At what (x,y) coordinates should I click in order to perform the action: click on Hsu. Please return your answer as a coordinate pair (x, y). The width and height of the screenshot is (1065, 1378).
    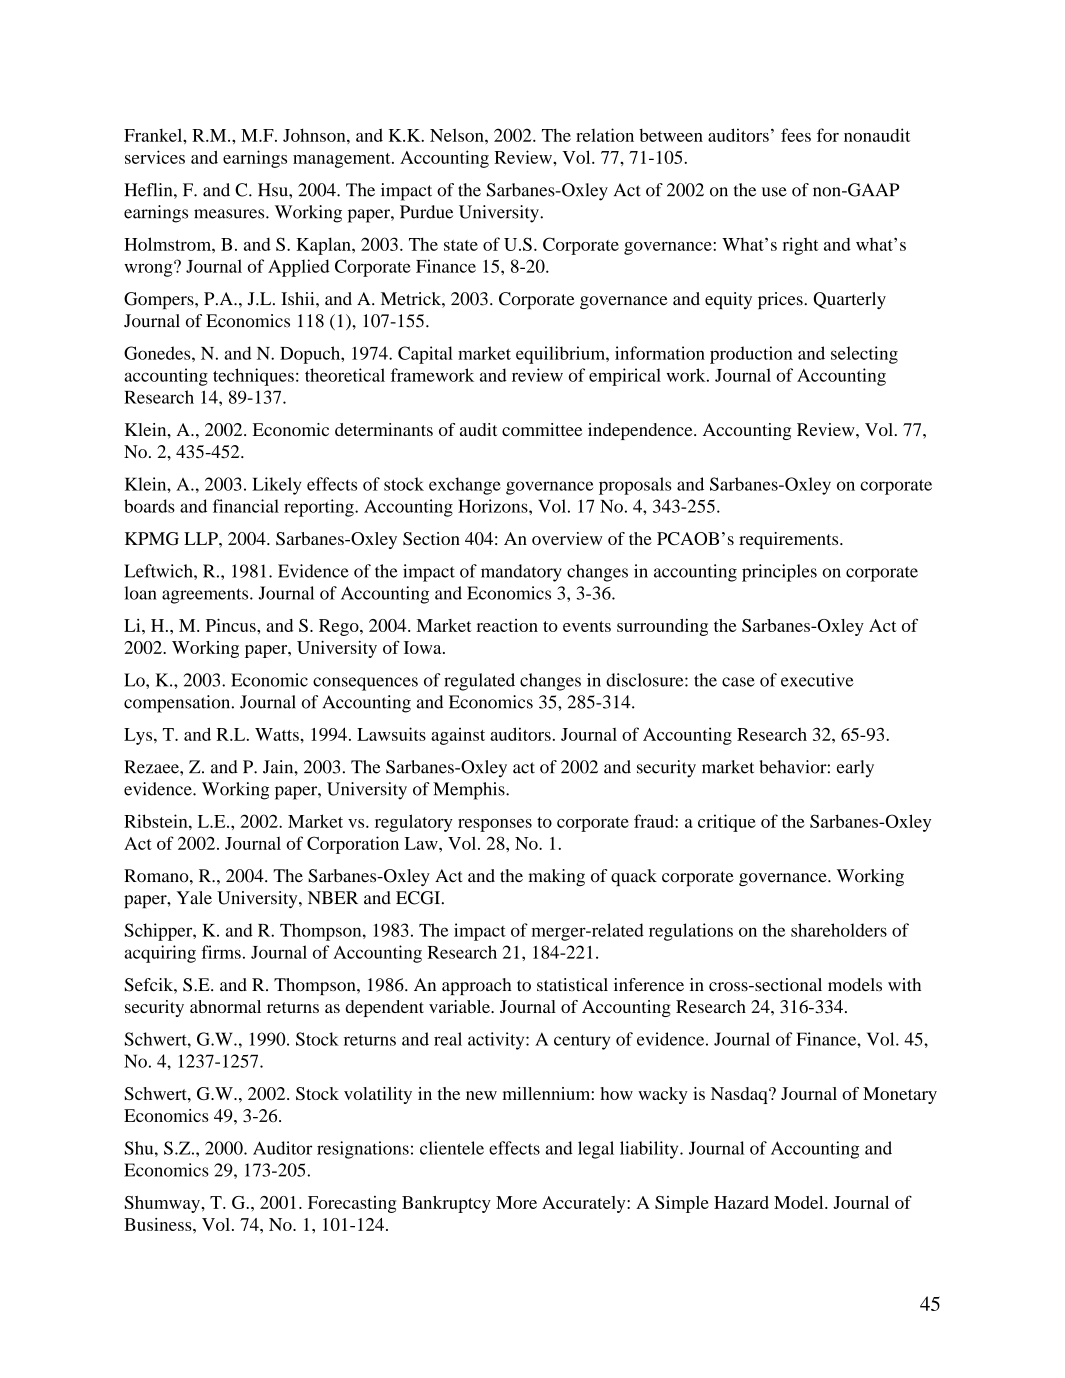
    Looking at the image, I should click on (274, 190).
